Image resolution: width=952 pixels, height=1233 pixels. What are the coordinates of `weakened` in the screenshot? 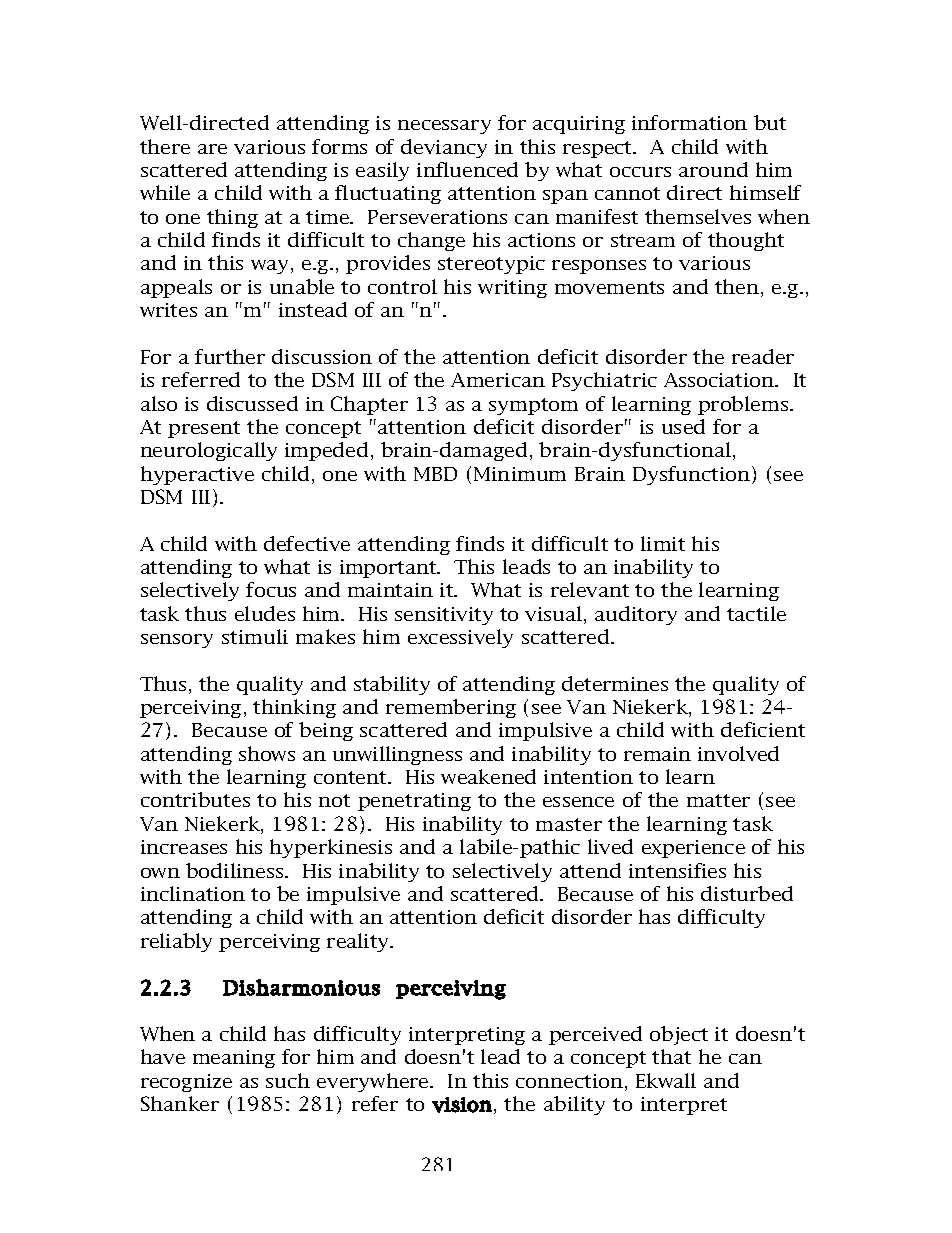 It's located at (488, 776).
